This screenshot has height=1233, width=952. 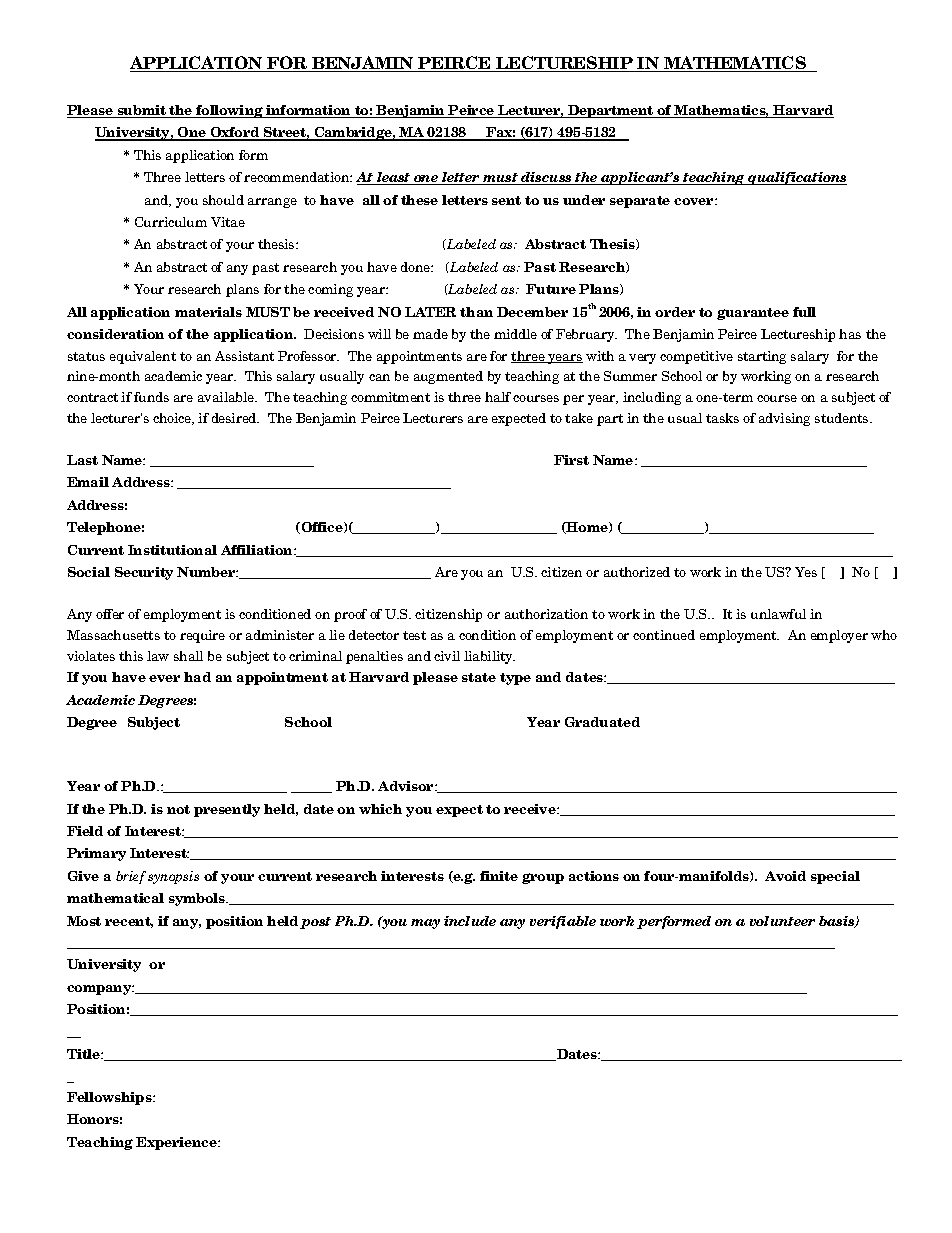 I want to click on require, so click(x=202, y=636).
